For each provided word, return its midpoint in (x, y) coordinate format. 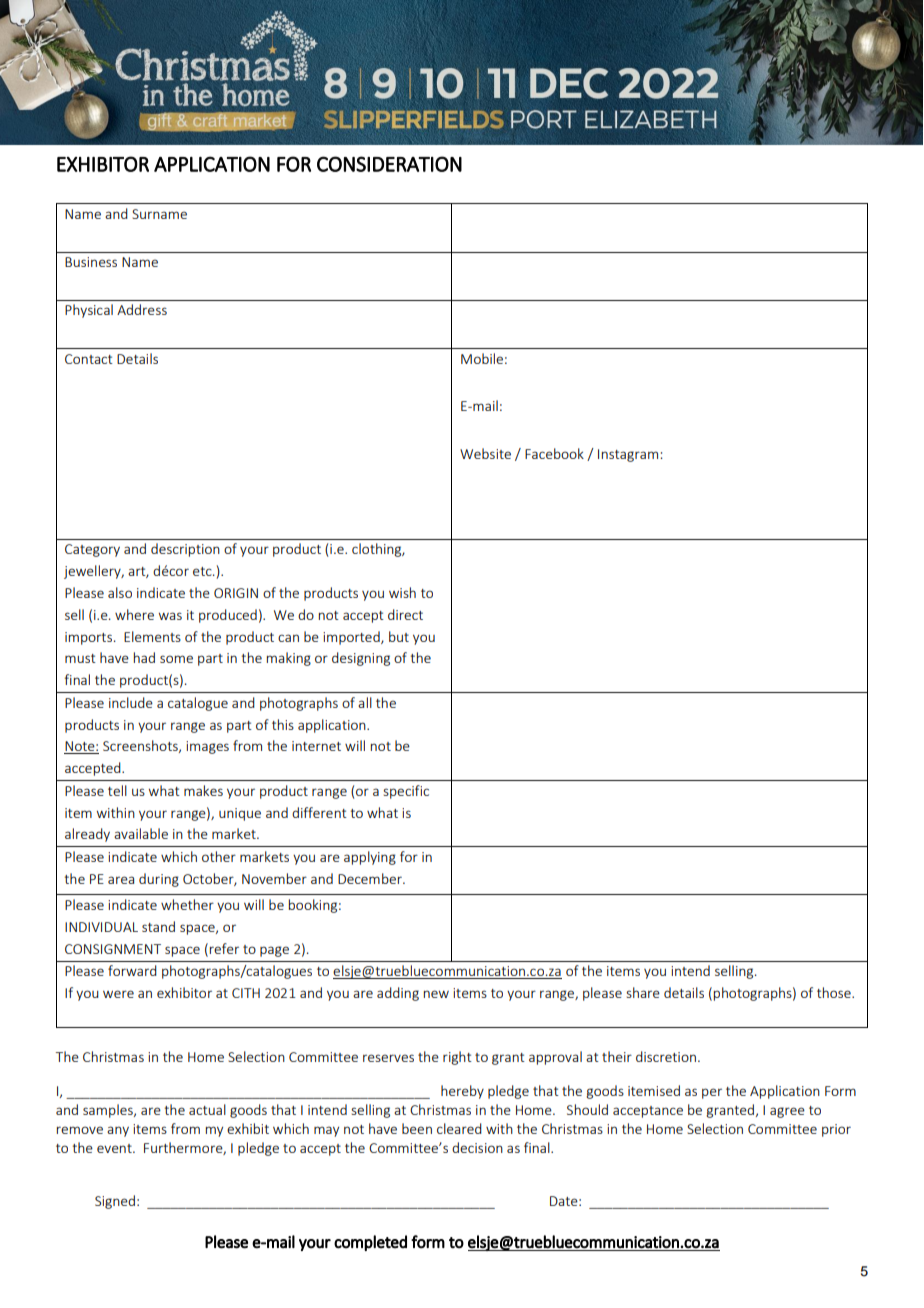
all (365, 702)
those (835, 992)
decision (477, 1147)
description (185, 550)
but (399, 636)
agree (787, 1112)
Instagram (629, 455)
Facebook (554, 453)
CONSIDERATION (389, 164)
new (436, 994)
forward (132, 970)
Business (91, 262)
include (131, 702)
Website (485, 453)
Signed (115, 1202)
